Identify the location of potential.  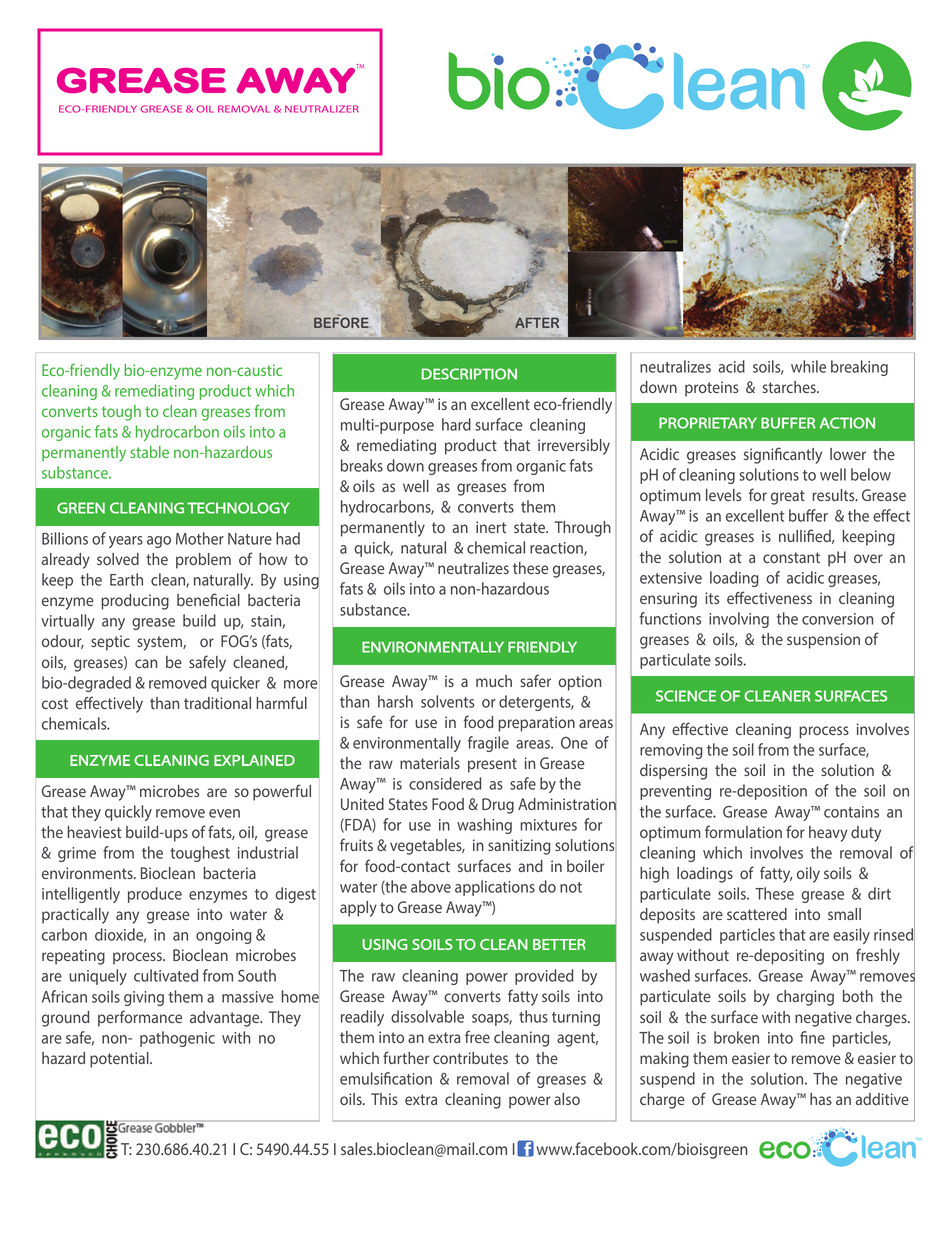
(120, 1060).
